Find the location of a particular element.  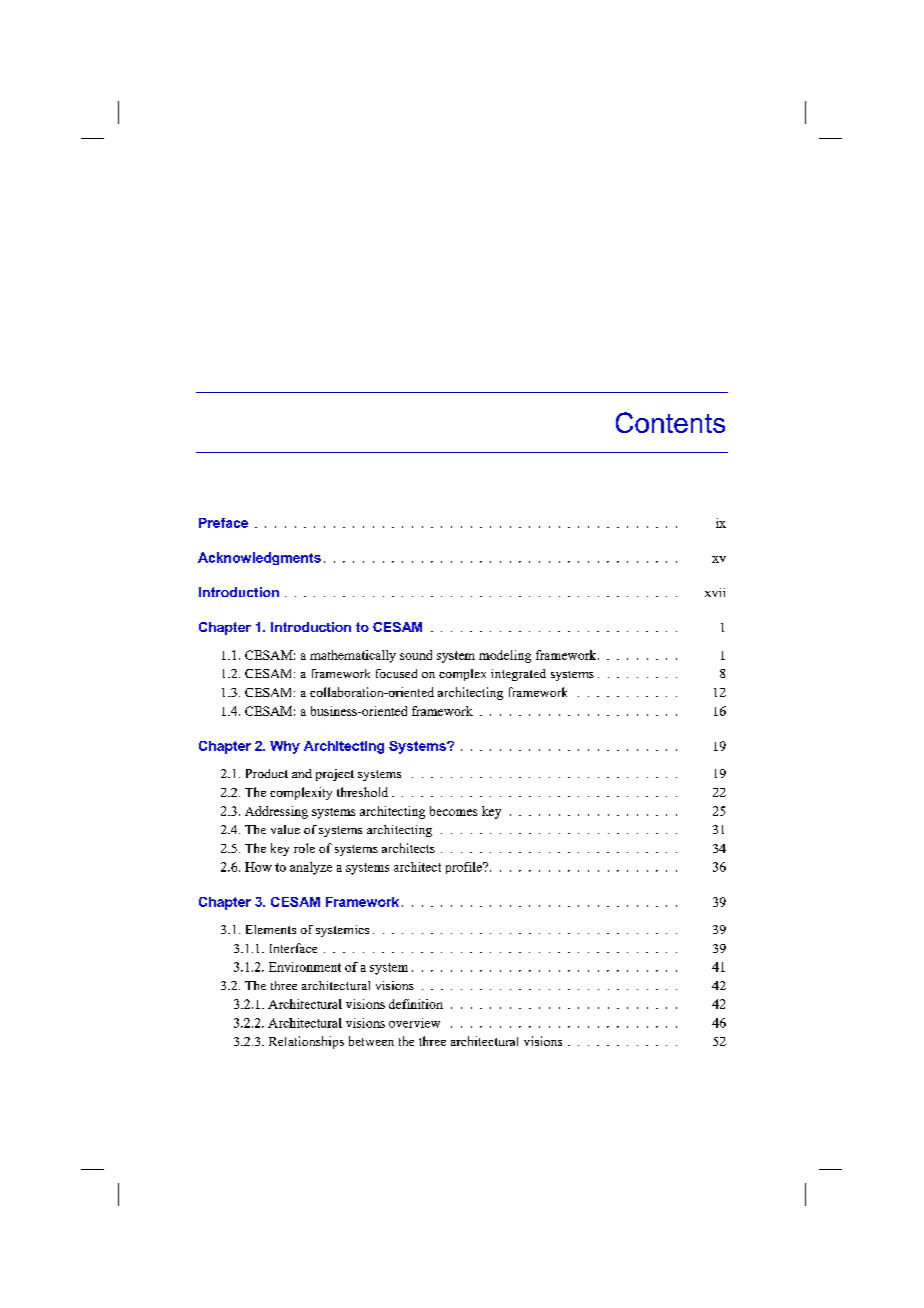

How is located at coordinates (258, 867).
